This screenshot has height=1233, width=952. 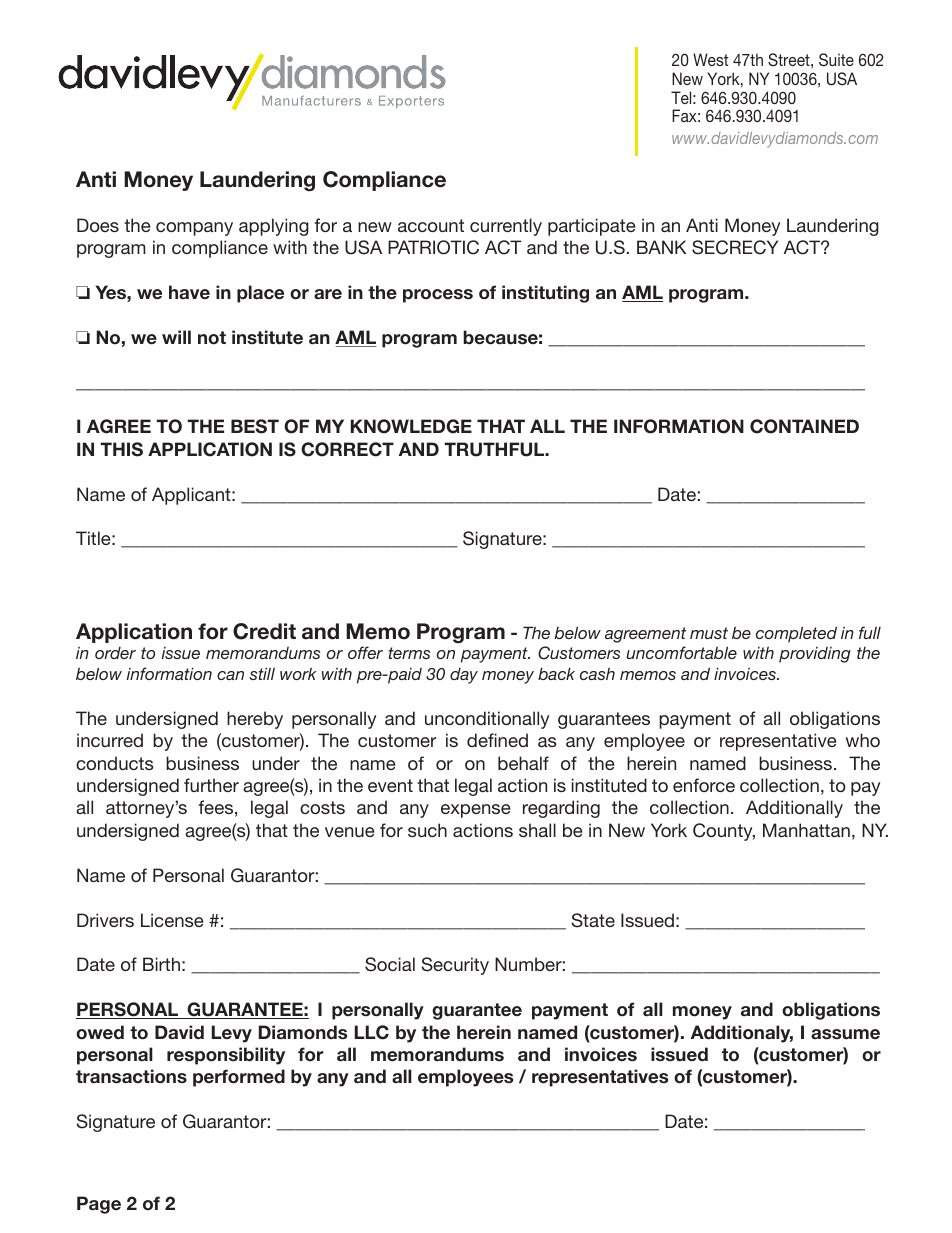 What do you see at coordinates (264, 631) in the screenshot?
I see `Credit` at bounding box center [264, 631].
